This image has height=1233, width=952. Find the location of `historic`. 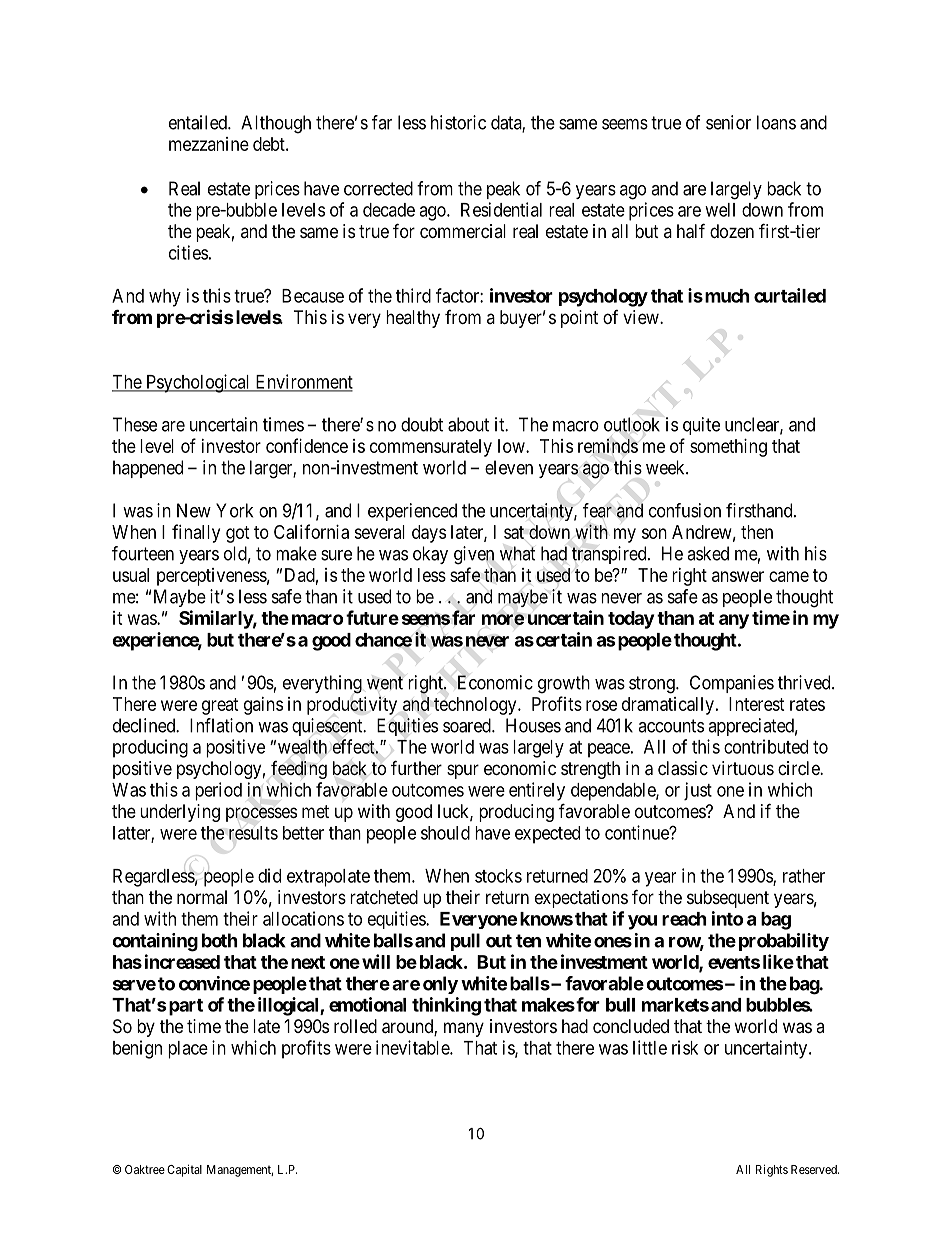

historic is located at coordinates (458, 122).
